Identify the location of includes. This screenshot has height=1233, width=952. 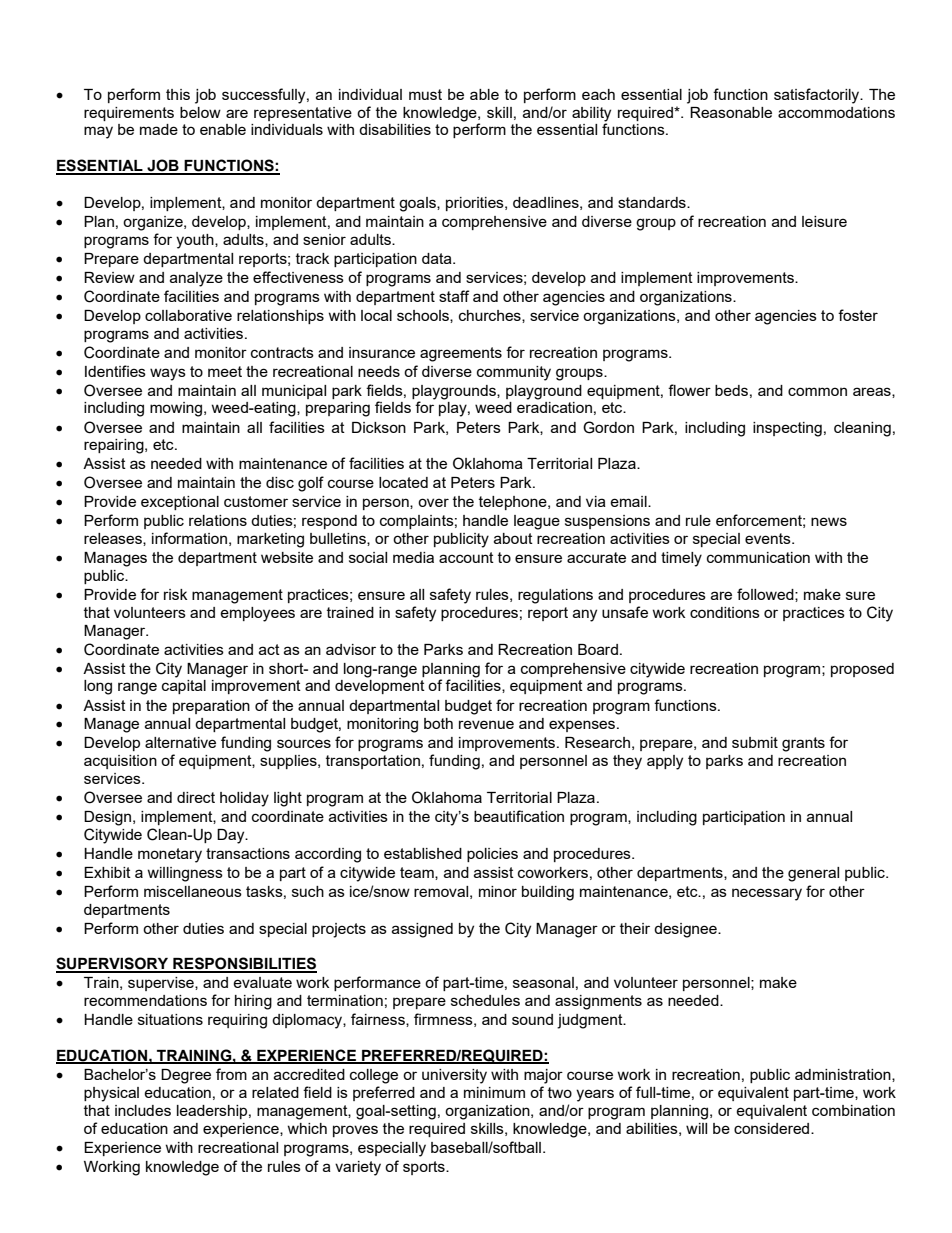
(143, 1110).
